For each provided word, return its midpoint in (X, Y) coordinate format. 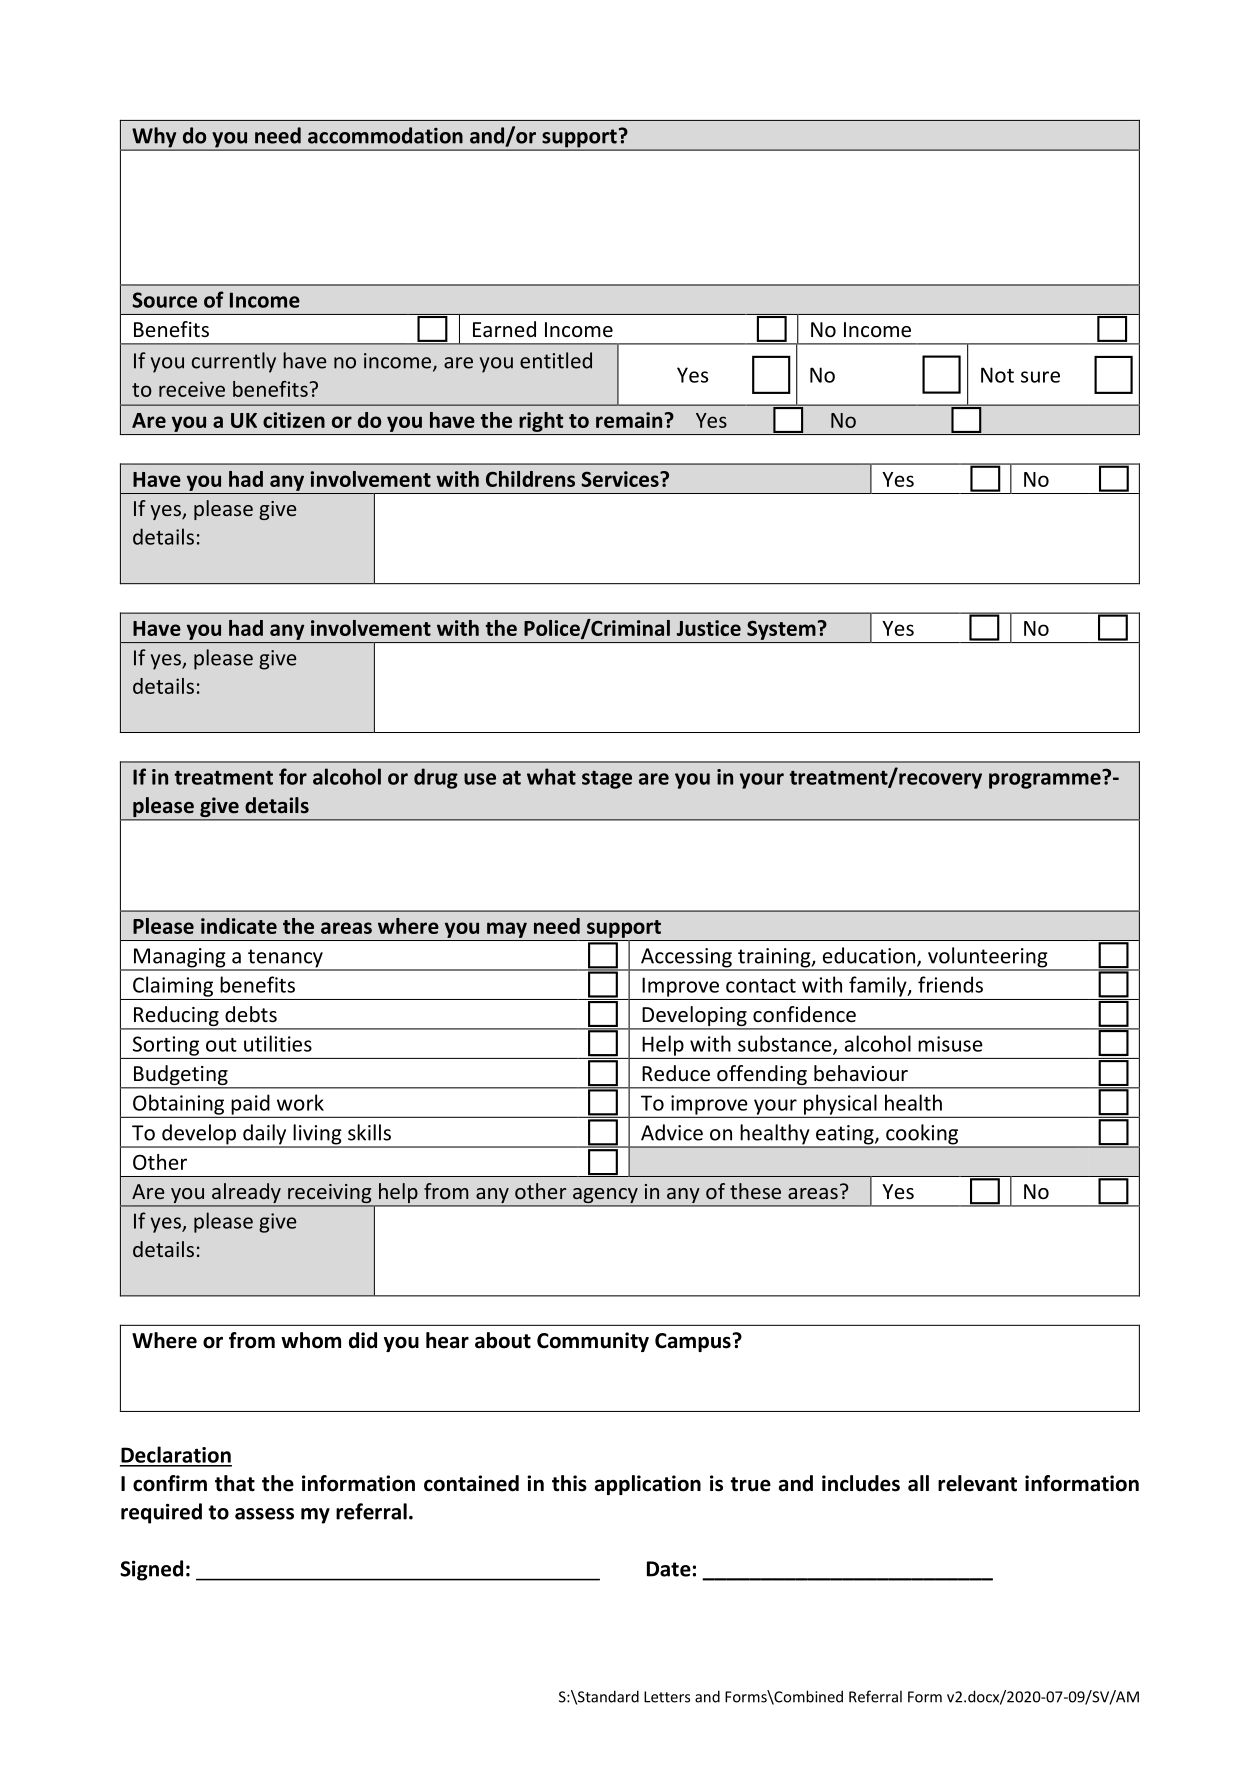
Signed (151, 1570)
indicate (239, 926)
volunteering (988, 958)
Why (154, 138)
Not (997, 375)
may (507, 930)
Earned (504, 329)
